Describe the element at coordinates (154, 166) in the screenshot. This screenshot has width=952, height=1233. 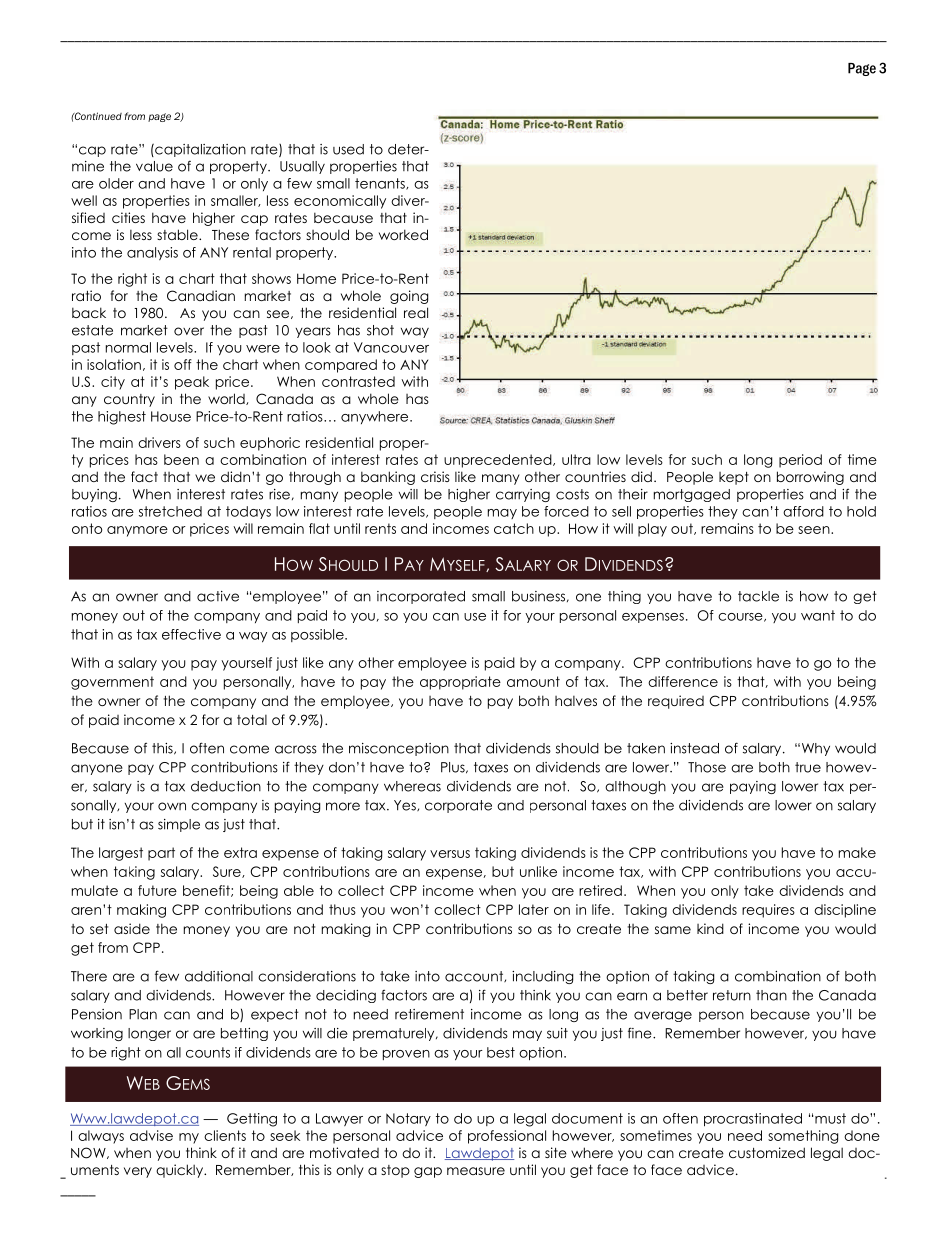
I see `value` at that location.
